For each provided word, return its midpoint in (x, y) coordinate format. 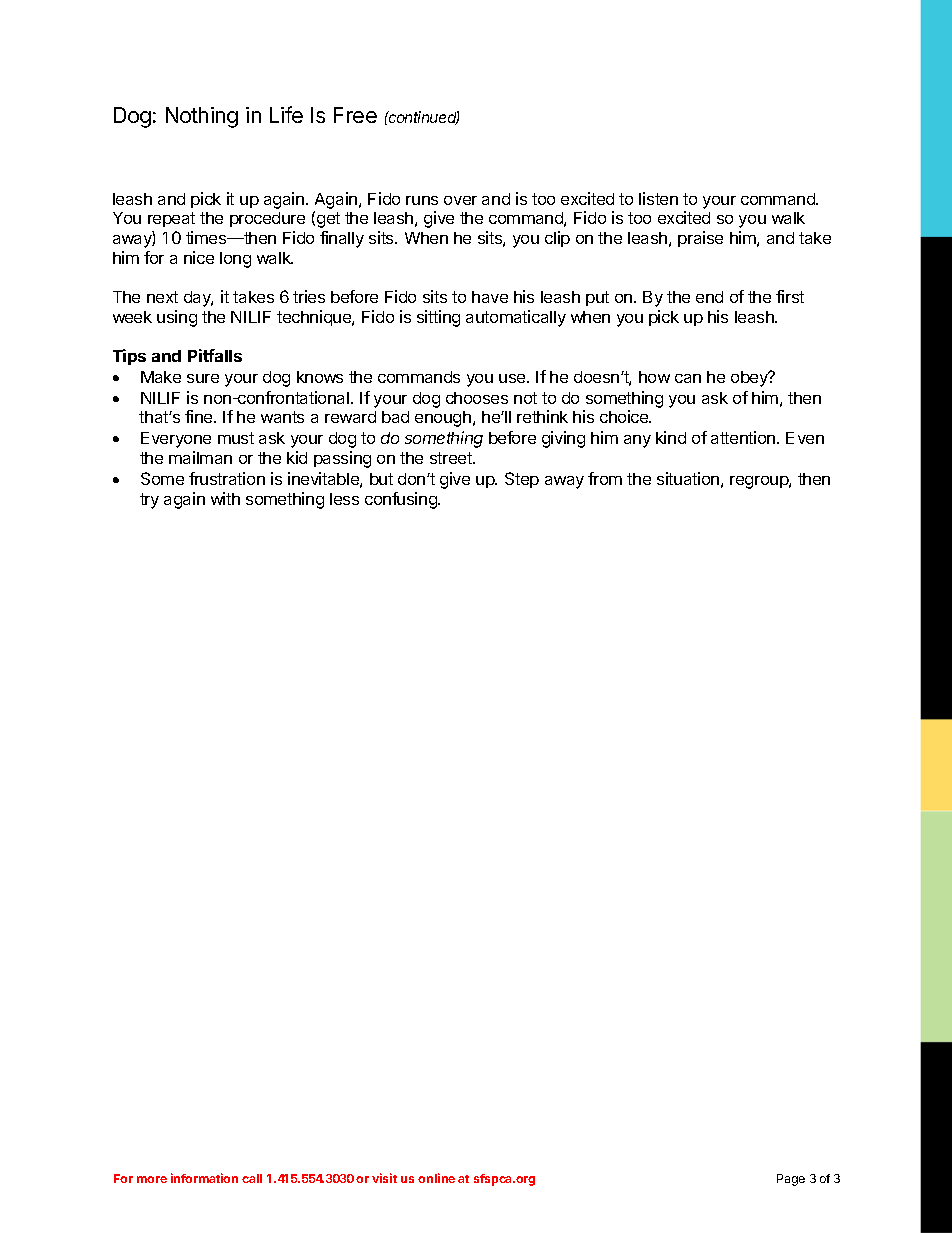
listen (658, 198)
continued (423, 118)
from (605, 478)
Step (522, 480)
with (225, 498)
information (204, 1178)
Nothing (202, 117)
